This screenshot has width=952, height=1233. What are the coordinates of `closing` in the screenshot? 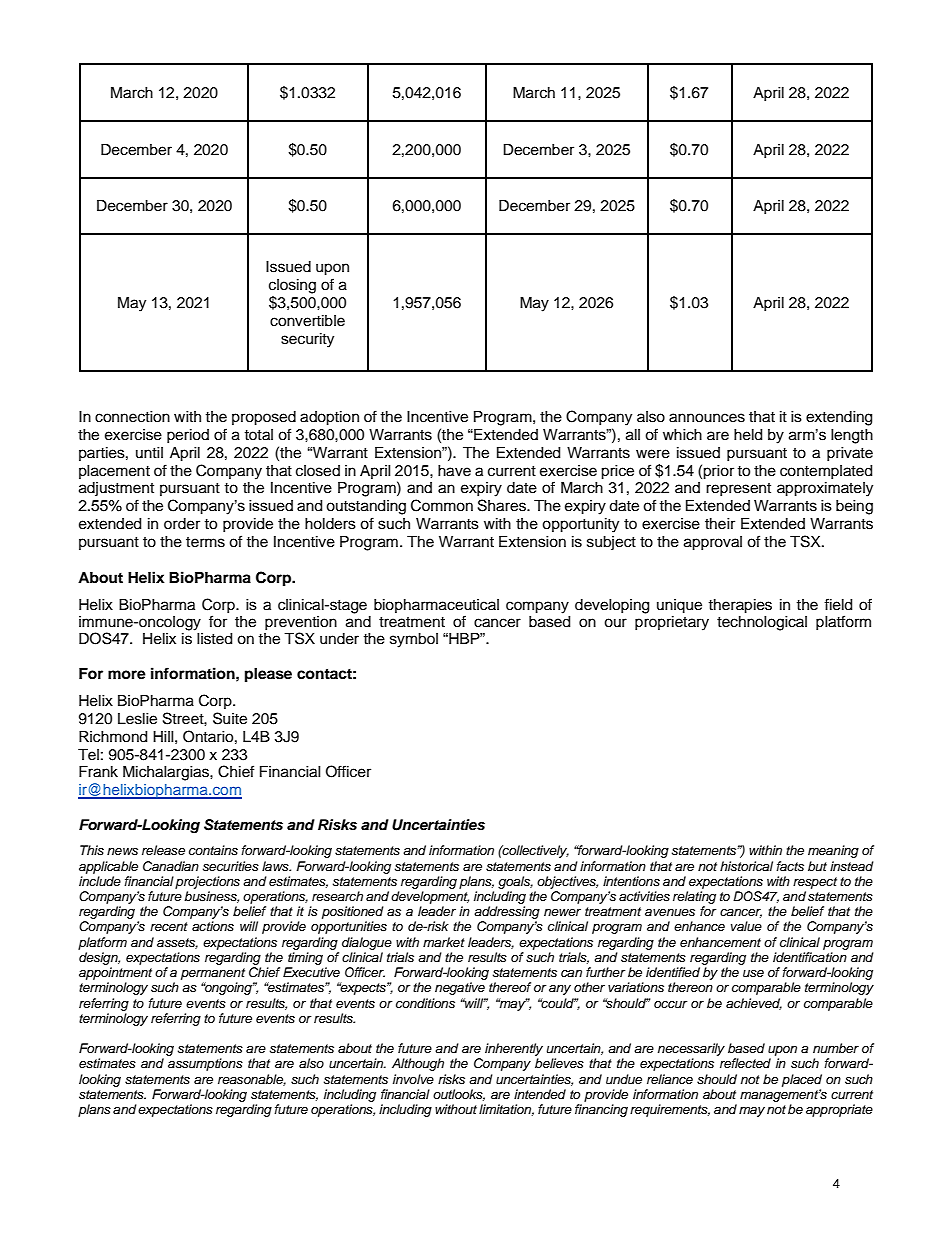 It's located at (292, 286).
